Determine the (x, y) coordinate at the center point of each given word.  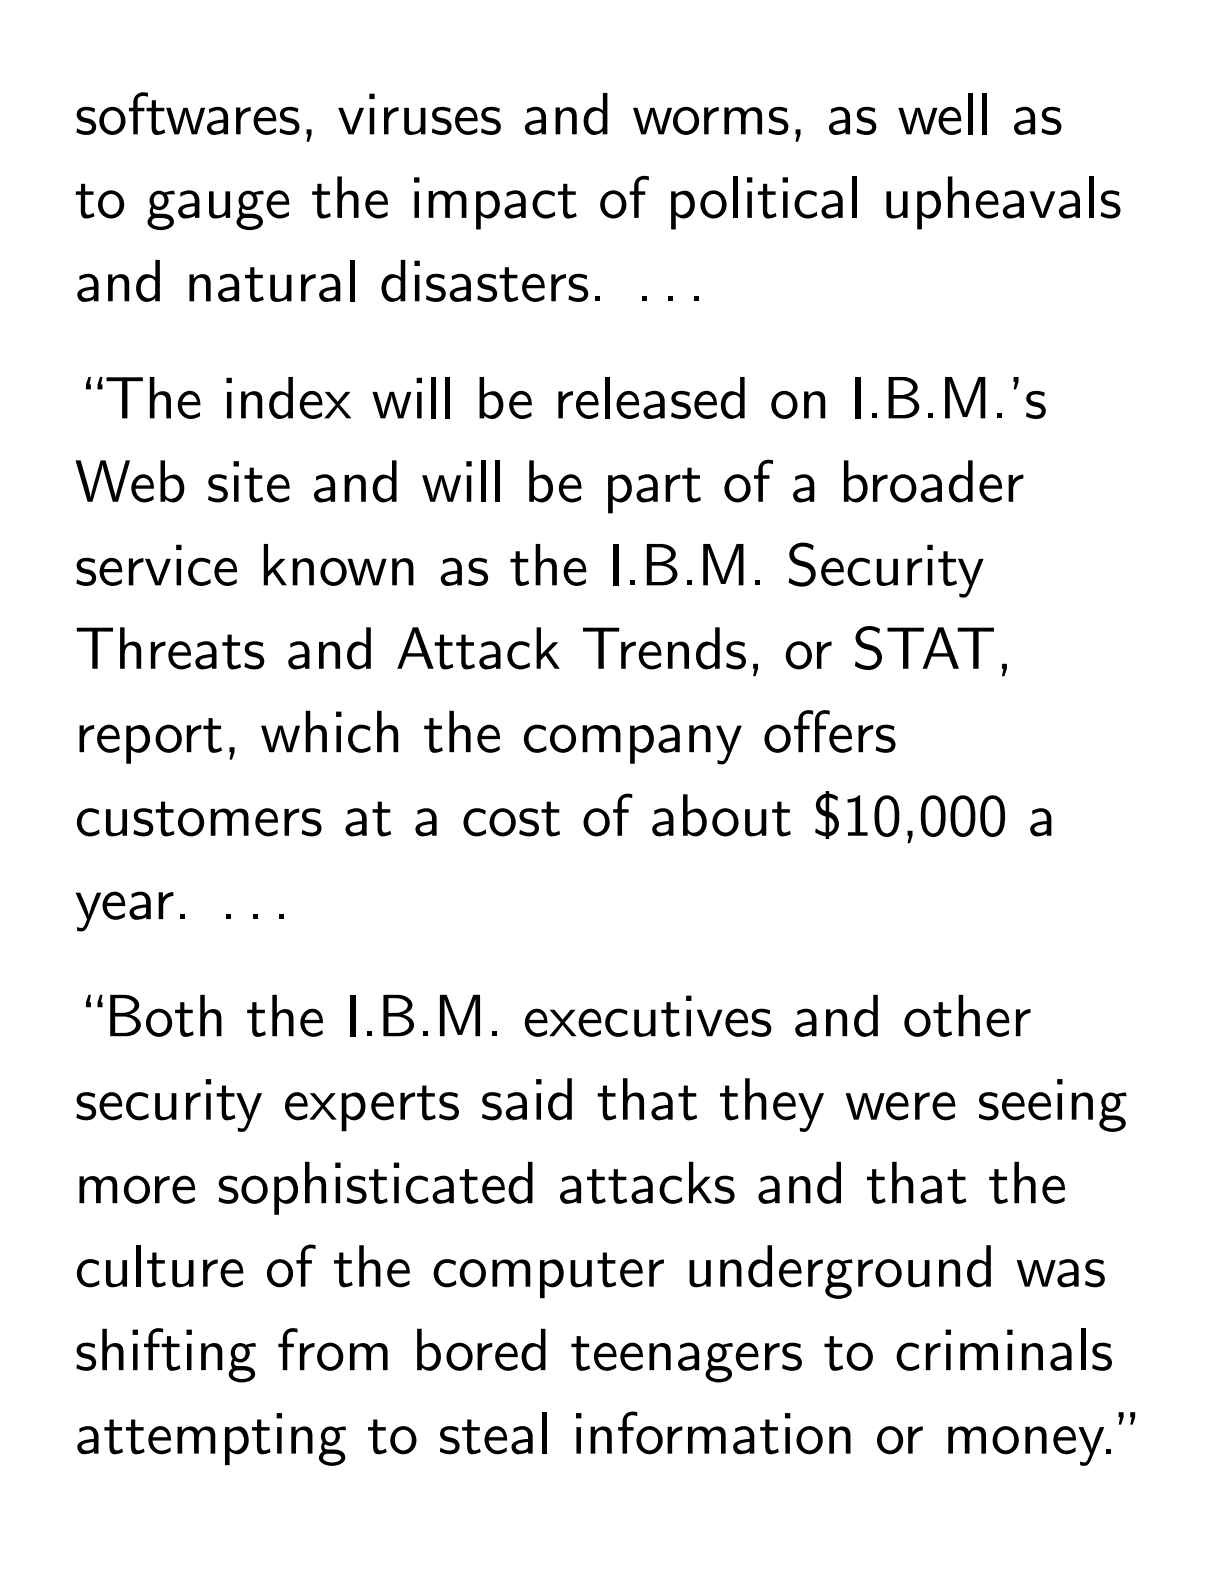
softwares (188, 113)
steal (493, 1433)
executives (648, 1016)
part (654, 490)
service (156, 565)
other (967, 1016)
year (125, 911)
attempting (211, 1439)
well (942, 114)
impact (495, 203)
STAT (924, 648)
